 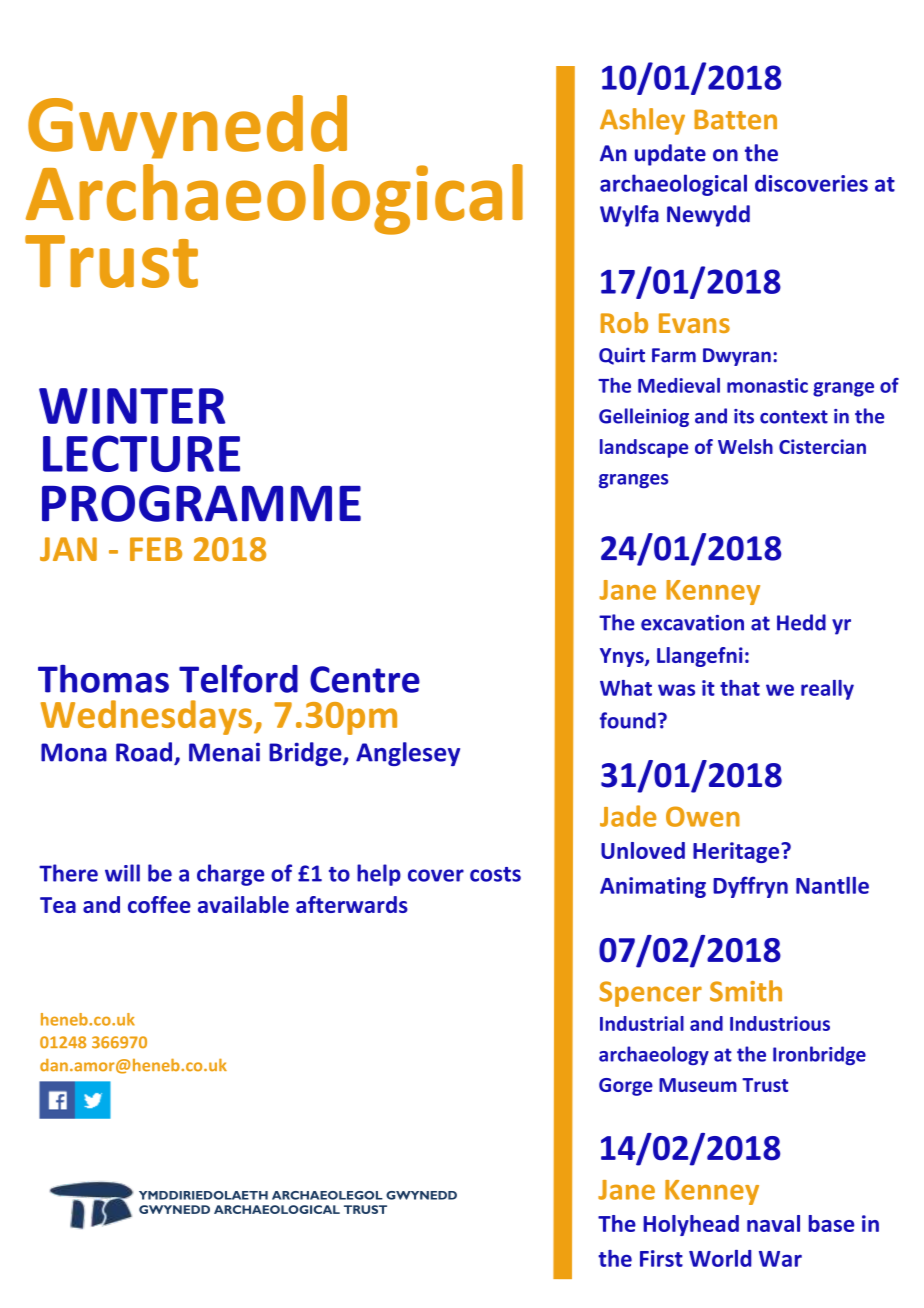 What do you see at coordinates (642, 121) in the screenshot?
I see `Ashley` at bounding box center [642, 121].
